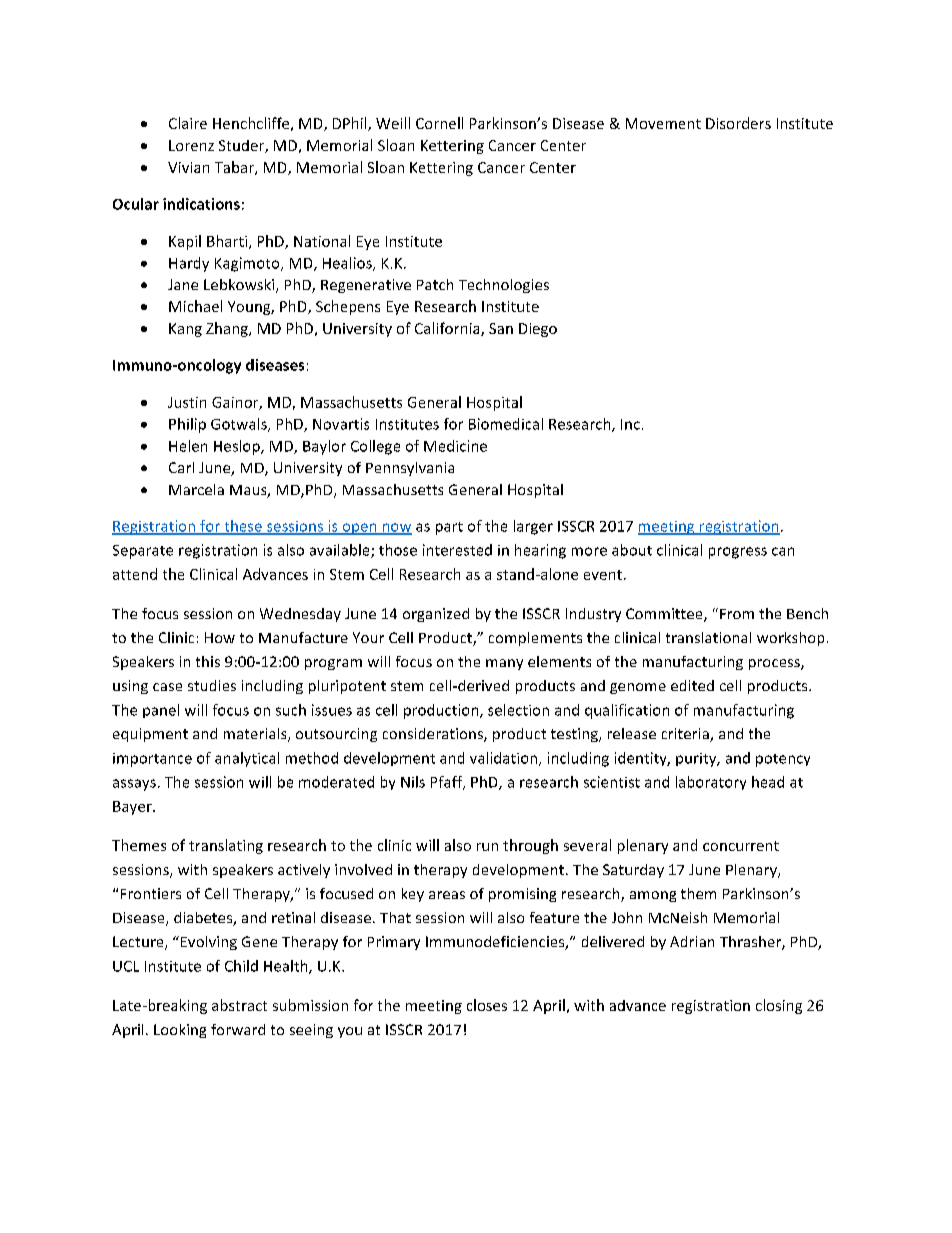  What do you see at coordinates (161, 711) in the screenshot?
I see `panel` at bounding box center [161, 711].
